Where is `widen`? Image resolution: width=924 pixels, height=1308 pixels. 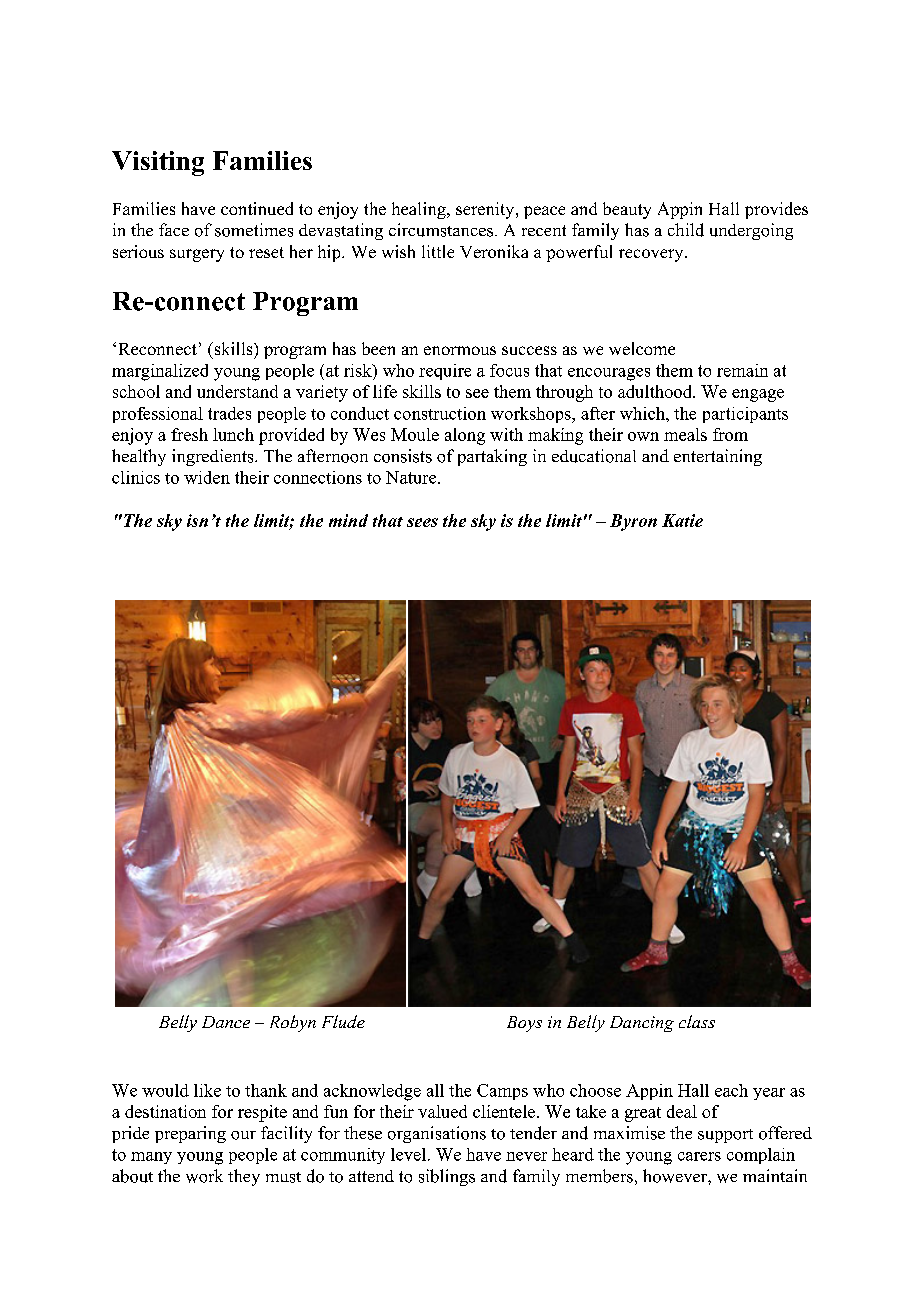 widen is located at coordinates (207, 477).
